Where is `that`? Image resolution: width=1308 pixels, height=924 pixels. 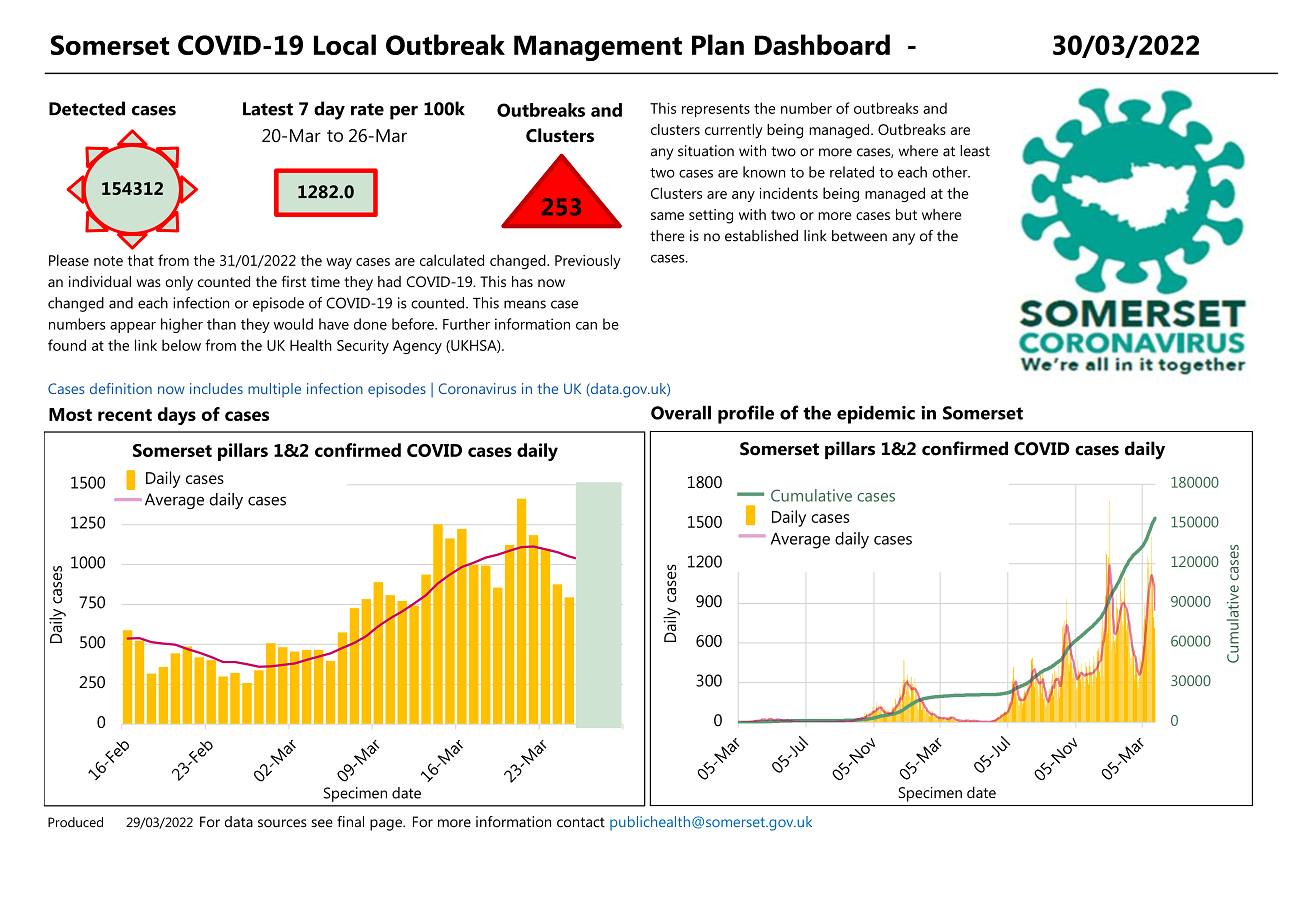 that is located at coordinates (141, 260).
